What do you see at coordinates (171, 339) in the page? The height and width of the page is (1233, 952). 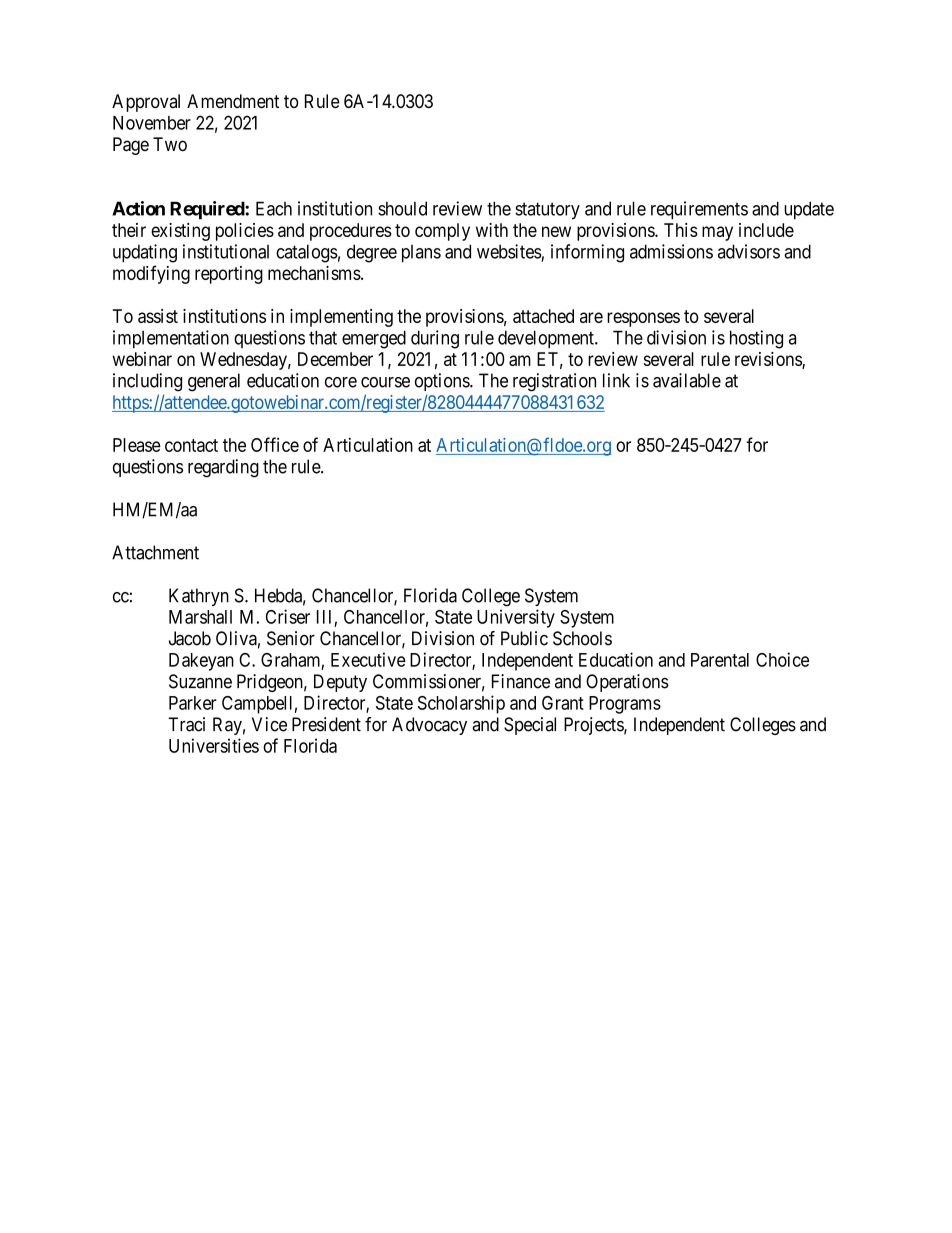 I see `implementation` at bounding box center [171, 339].
